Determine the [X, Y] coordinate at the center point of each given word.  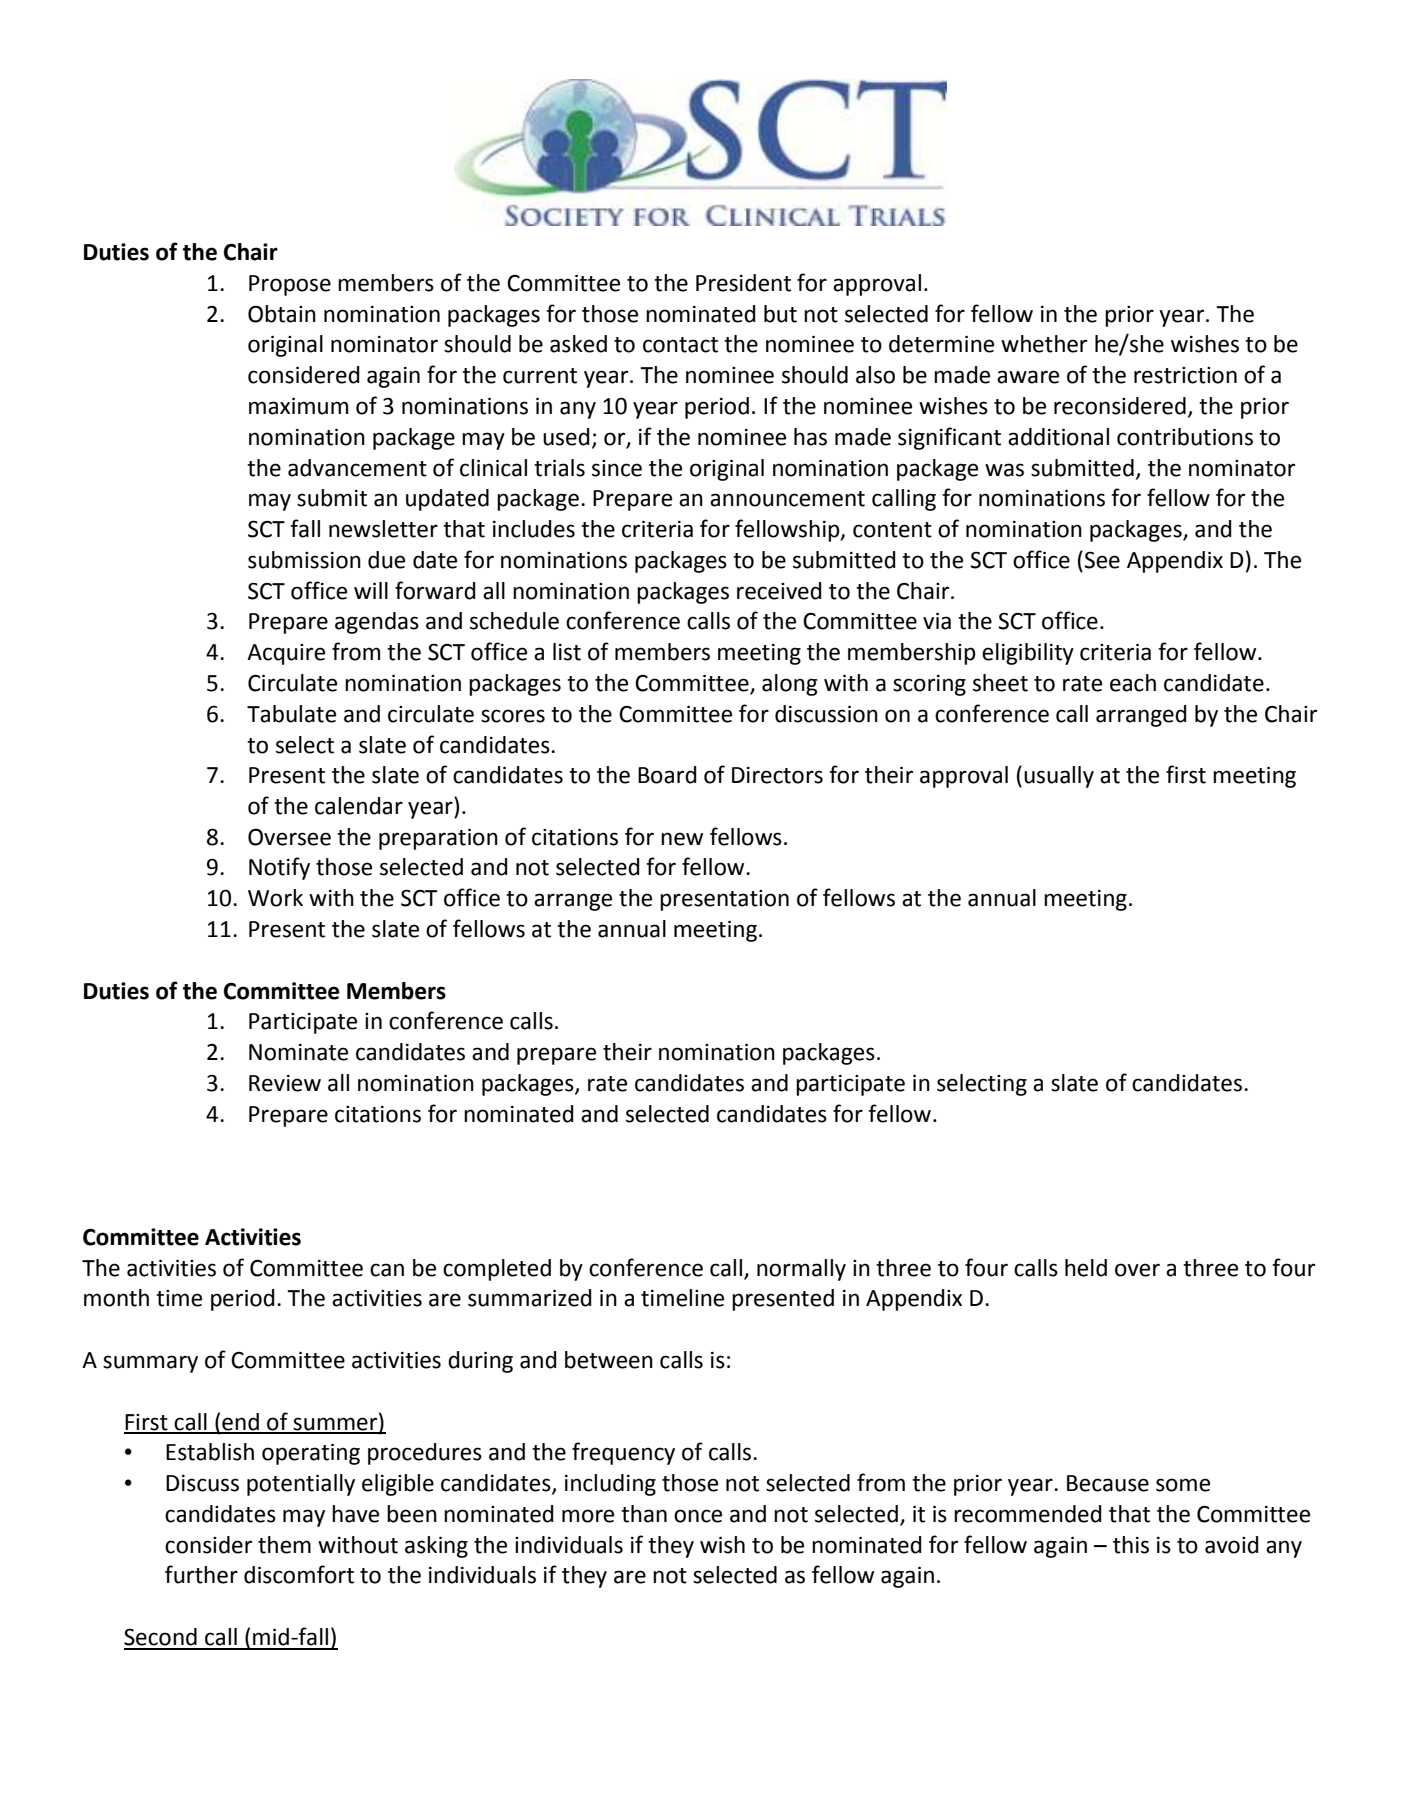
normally [801, 1270]
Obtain [282, 314]
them [284, 1545]
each [1133, 683]
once [698, 1516]
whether [1044, 344]
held [1086, 1268]
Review [285, 1083]
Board [667, 775]
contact [680, 345]
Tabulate [291, 714]
